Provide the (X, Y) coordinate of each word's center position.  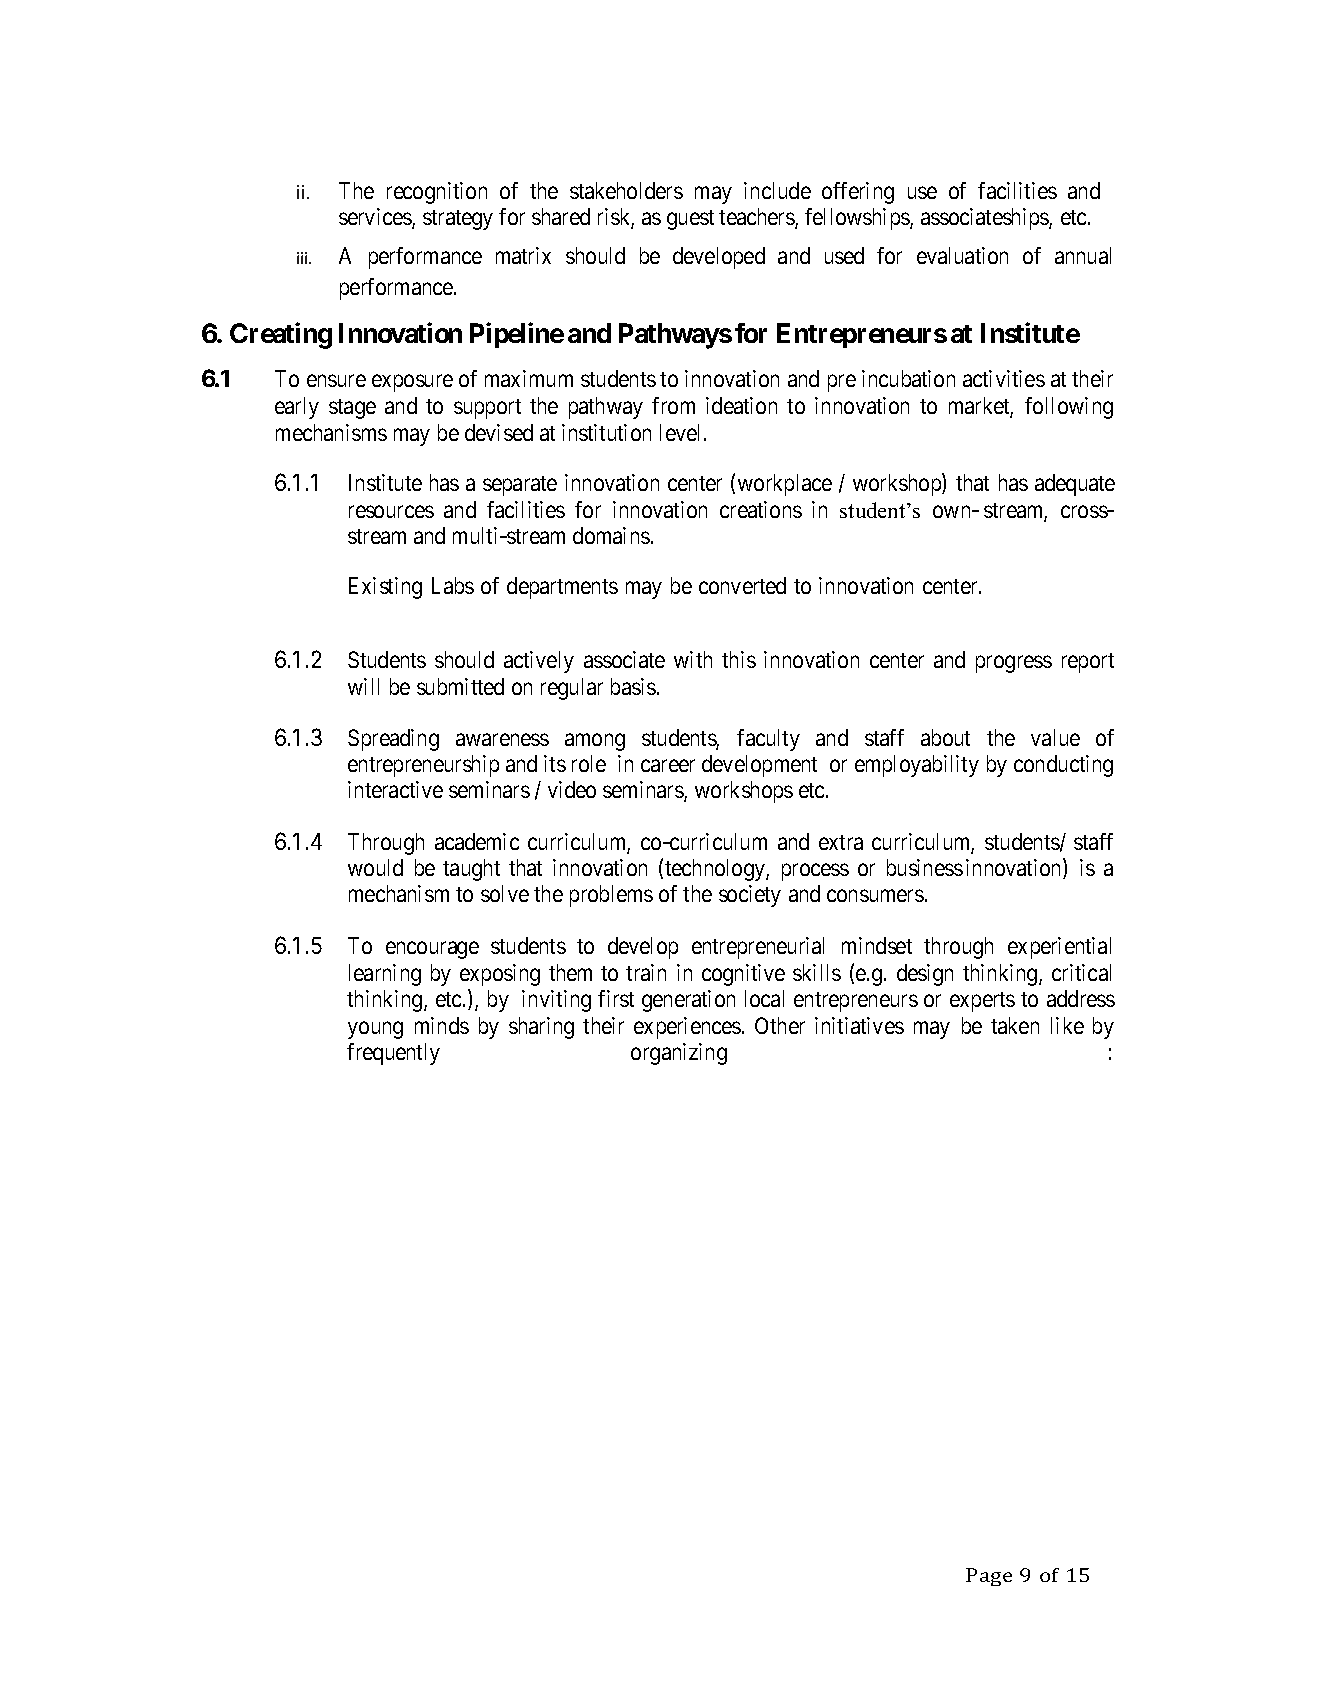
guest (690, 220)
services (376, 218)
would (375, 867)
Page (989, 1577)
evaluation (962, 255)
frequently (393, 1054)
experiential (1059, 948)
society (750, 896)
